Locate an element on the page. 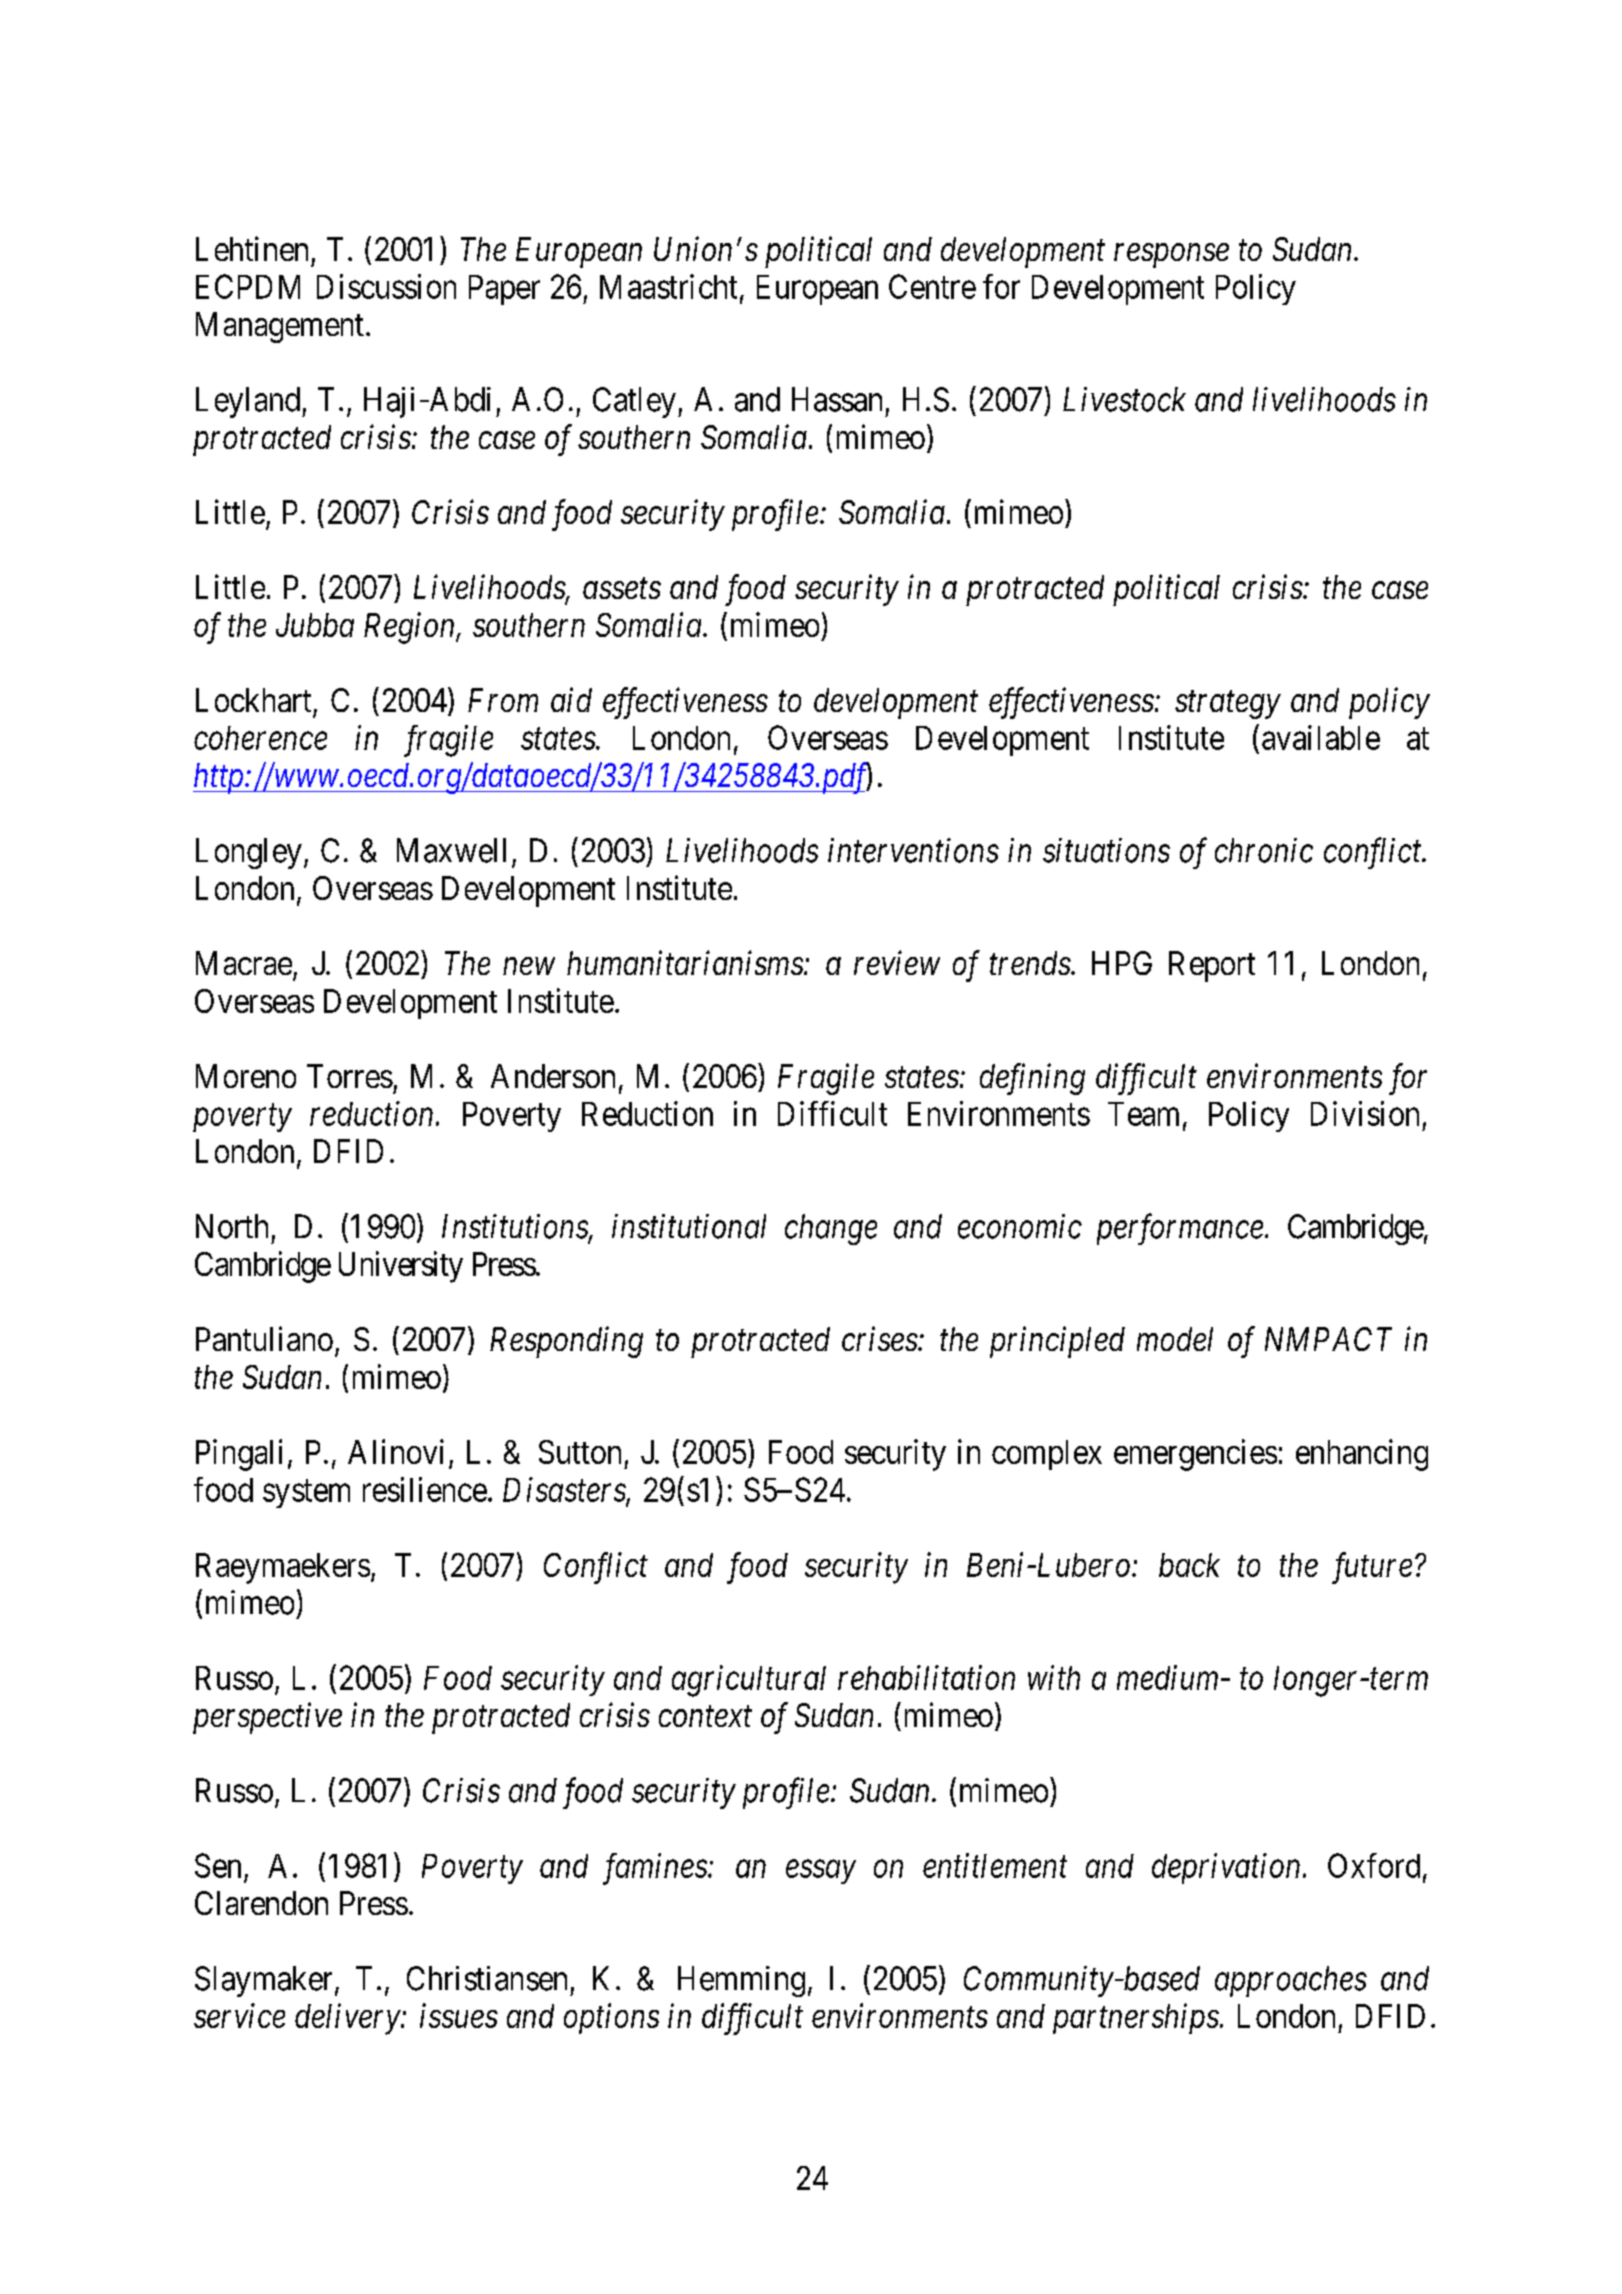 This document has height=2294, width=1622. Discussion is located at coordinates (386, 286).
